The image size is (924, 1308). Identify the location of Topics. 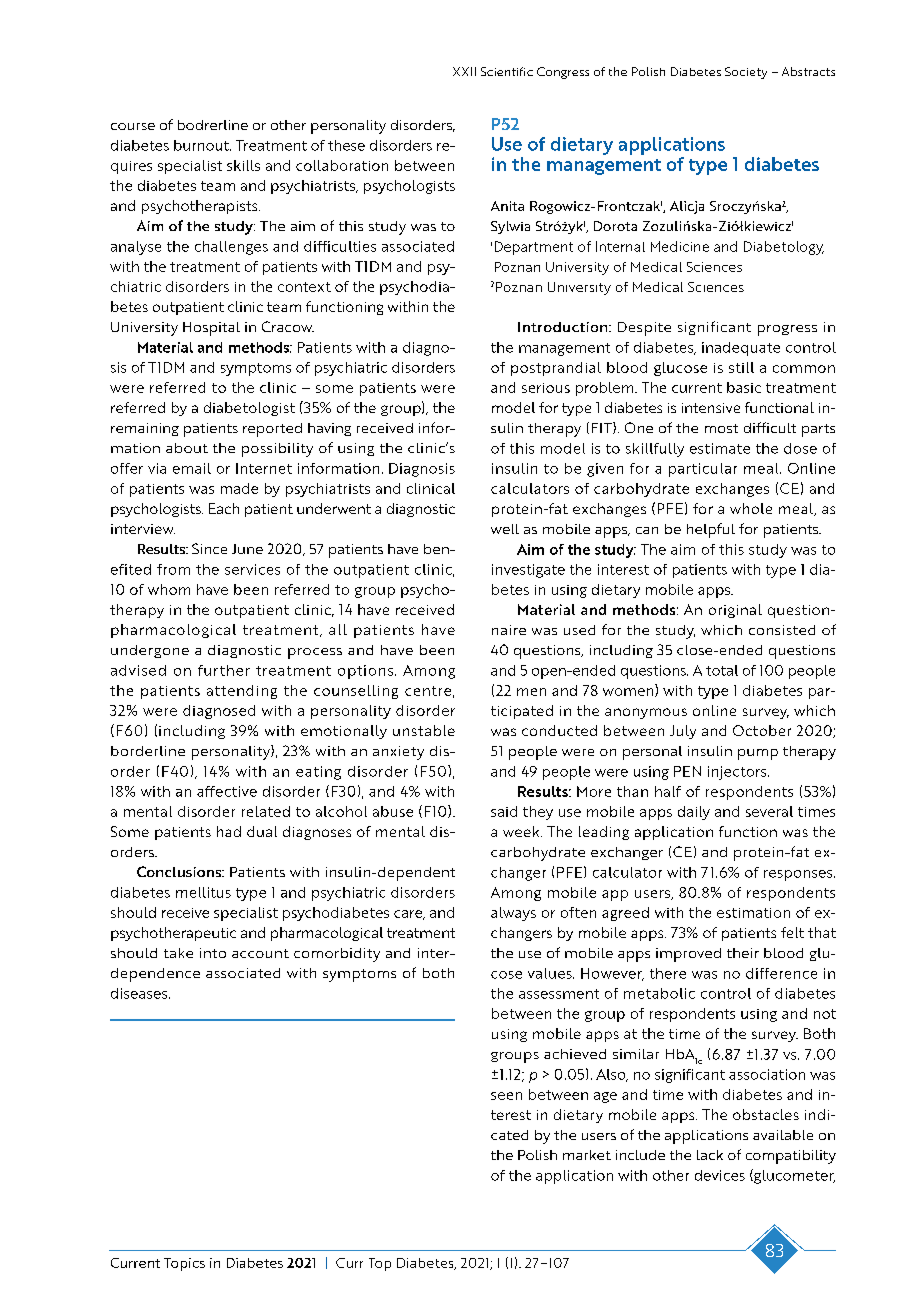
(184, 1264).
